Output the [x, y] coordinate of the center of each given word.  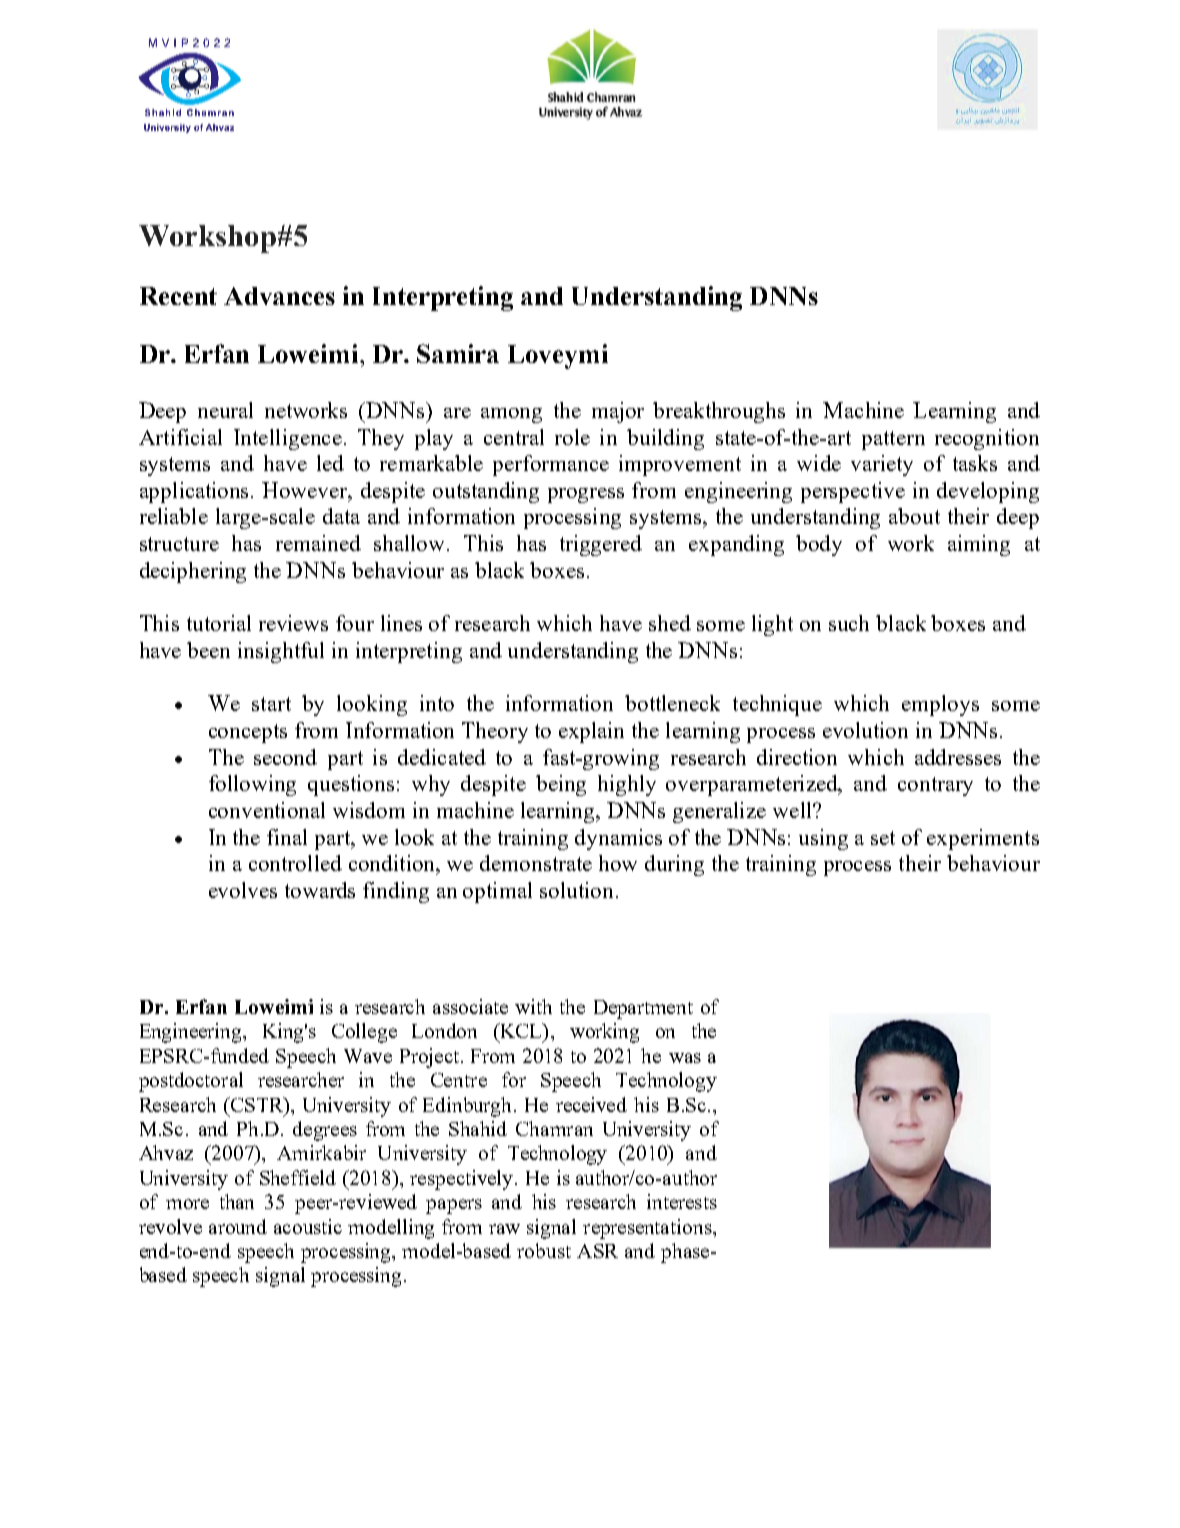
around [238, 1226]
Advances [279, 296]
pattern [893, 440]
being [561, 785]
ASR [597, 1251]
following [252, 785]
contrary [935, 786]
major [618, 412]
